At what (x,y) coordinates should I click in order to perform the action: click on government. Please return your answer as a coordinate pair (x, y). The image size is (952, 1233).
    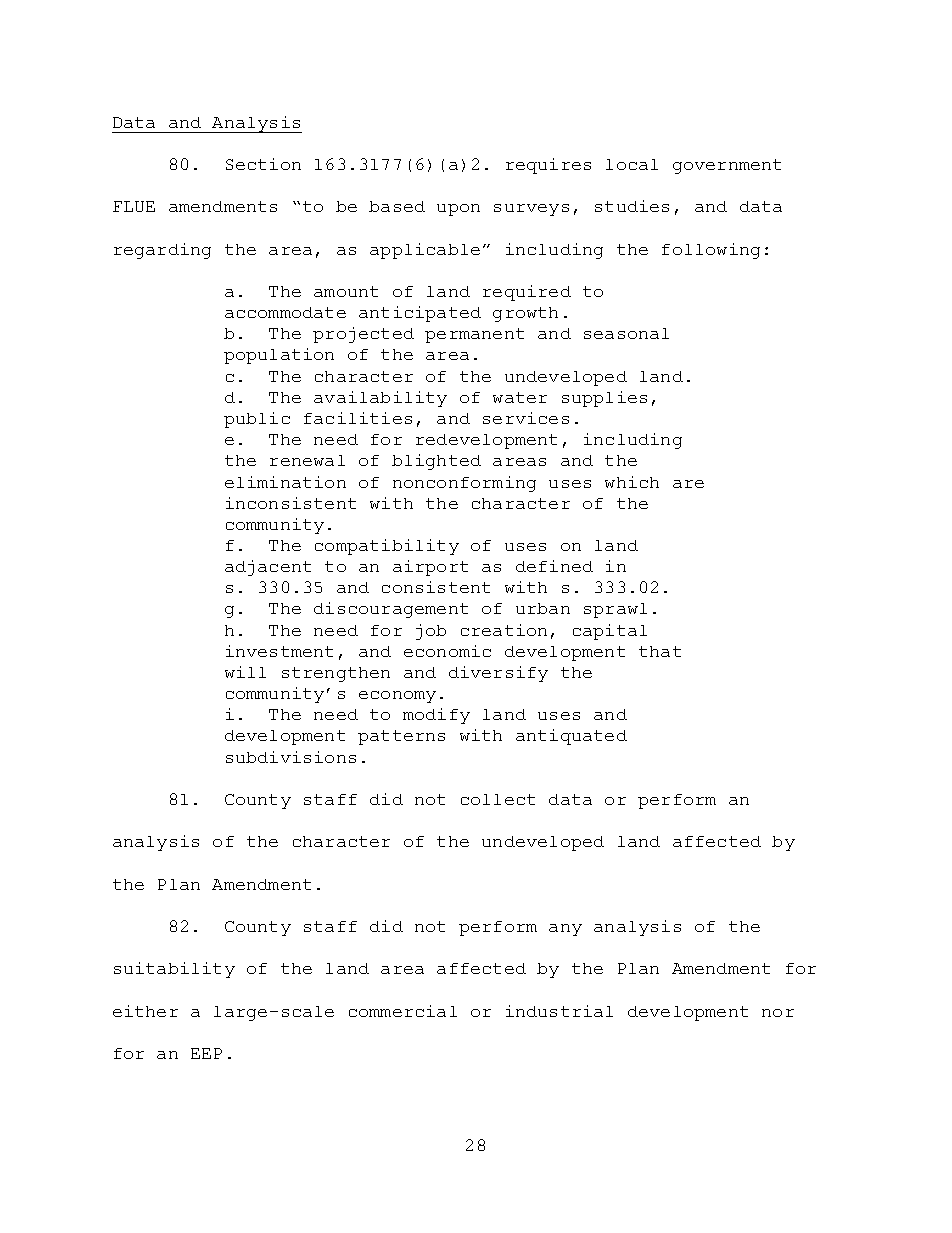
    Looking at the image, I should click on (727, 166).
